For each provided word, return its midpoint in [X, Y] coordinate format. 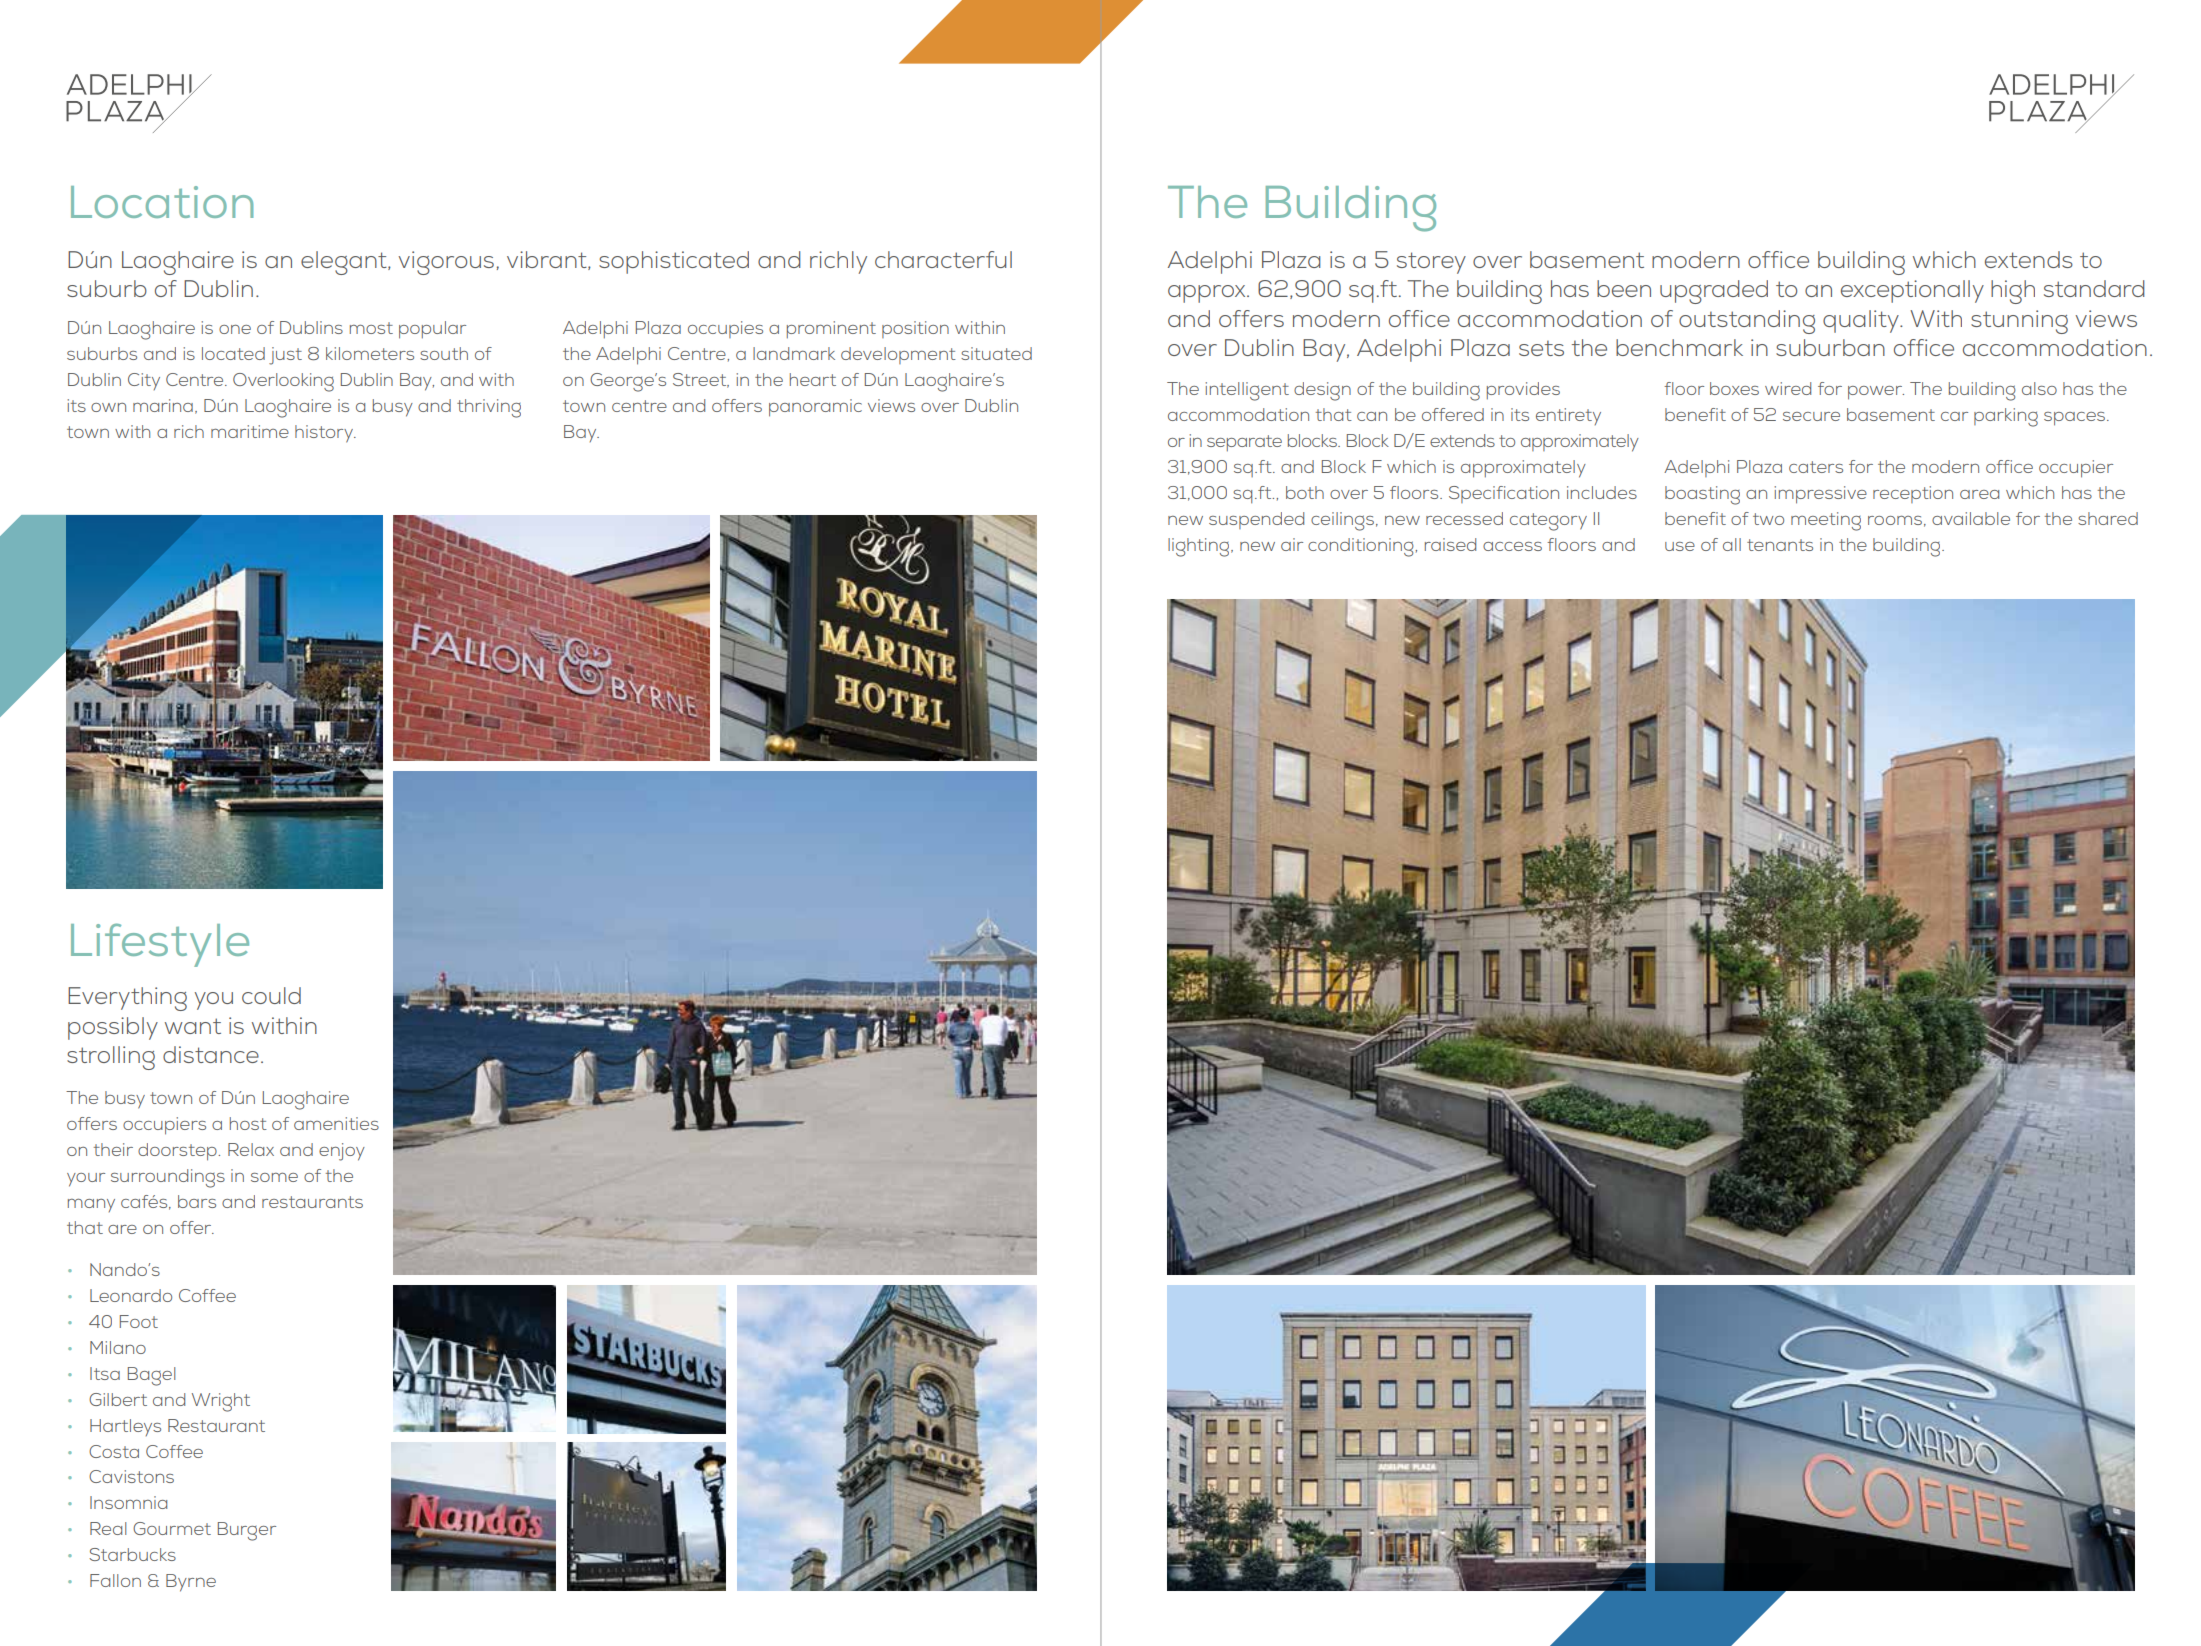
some [274, 1177]
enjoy [342, 1152]
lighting [1200, 547]
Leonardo [131, 1295]
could [271, 995]
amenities [336, 1123]
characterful [943, 259]
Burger [247, 1531]
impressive [1820, 495]
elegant [345, 263]
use [1680, 546]
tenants [1780, 545]
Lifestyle [160, 945]
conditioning [1362, 547]
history [325, 434]
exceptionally [1912, 291]
